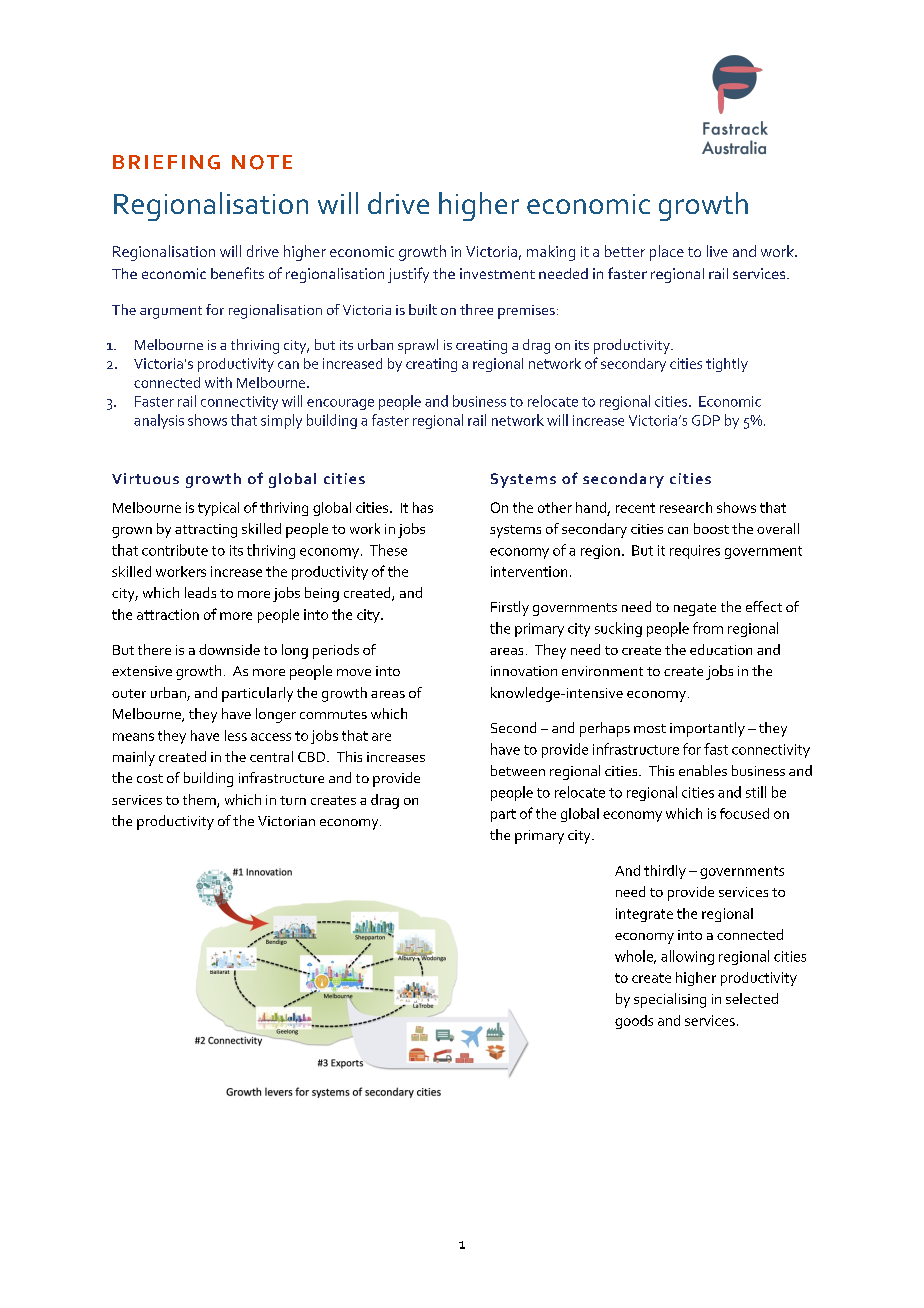 This document has height=1308, width=924. I want to click on live, so click(717, 251).
